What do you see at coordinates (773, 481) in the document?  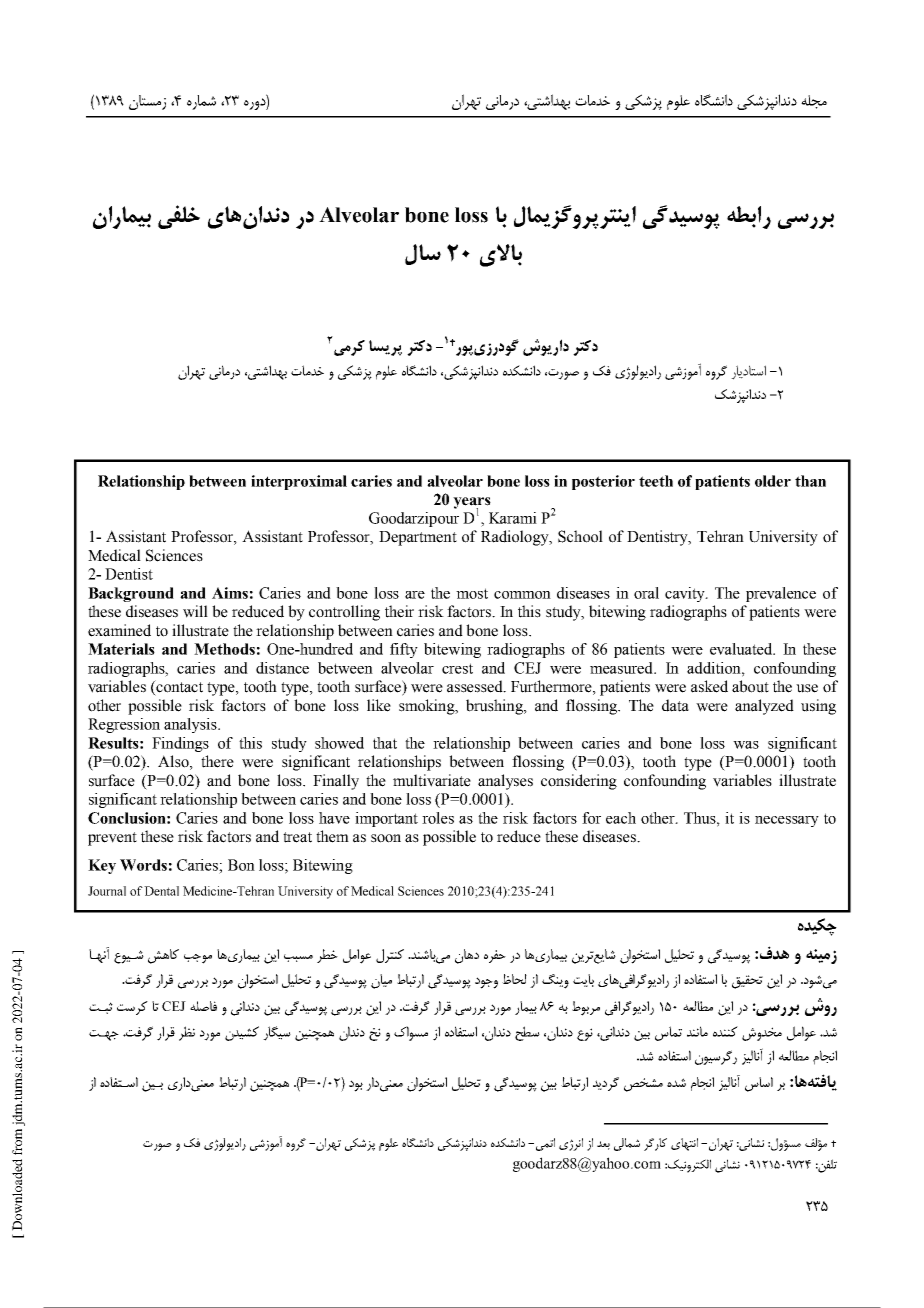 I see `older` at bounding box center [773, 481].
